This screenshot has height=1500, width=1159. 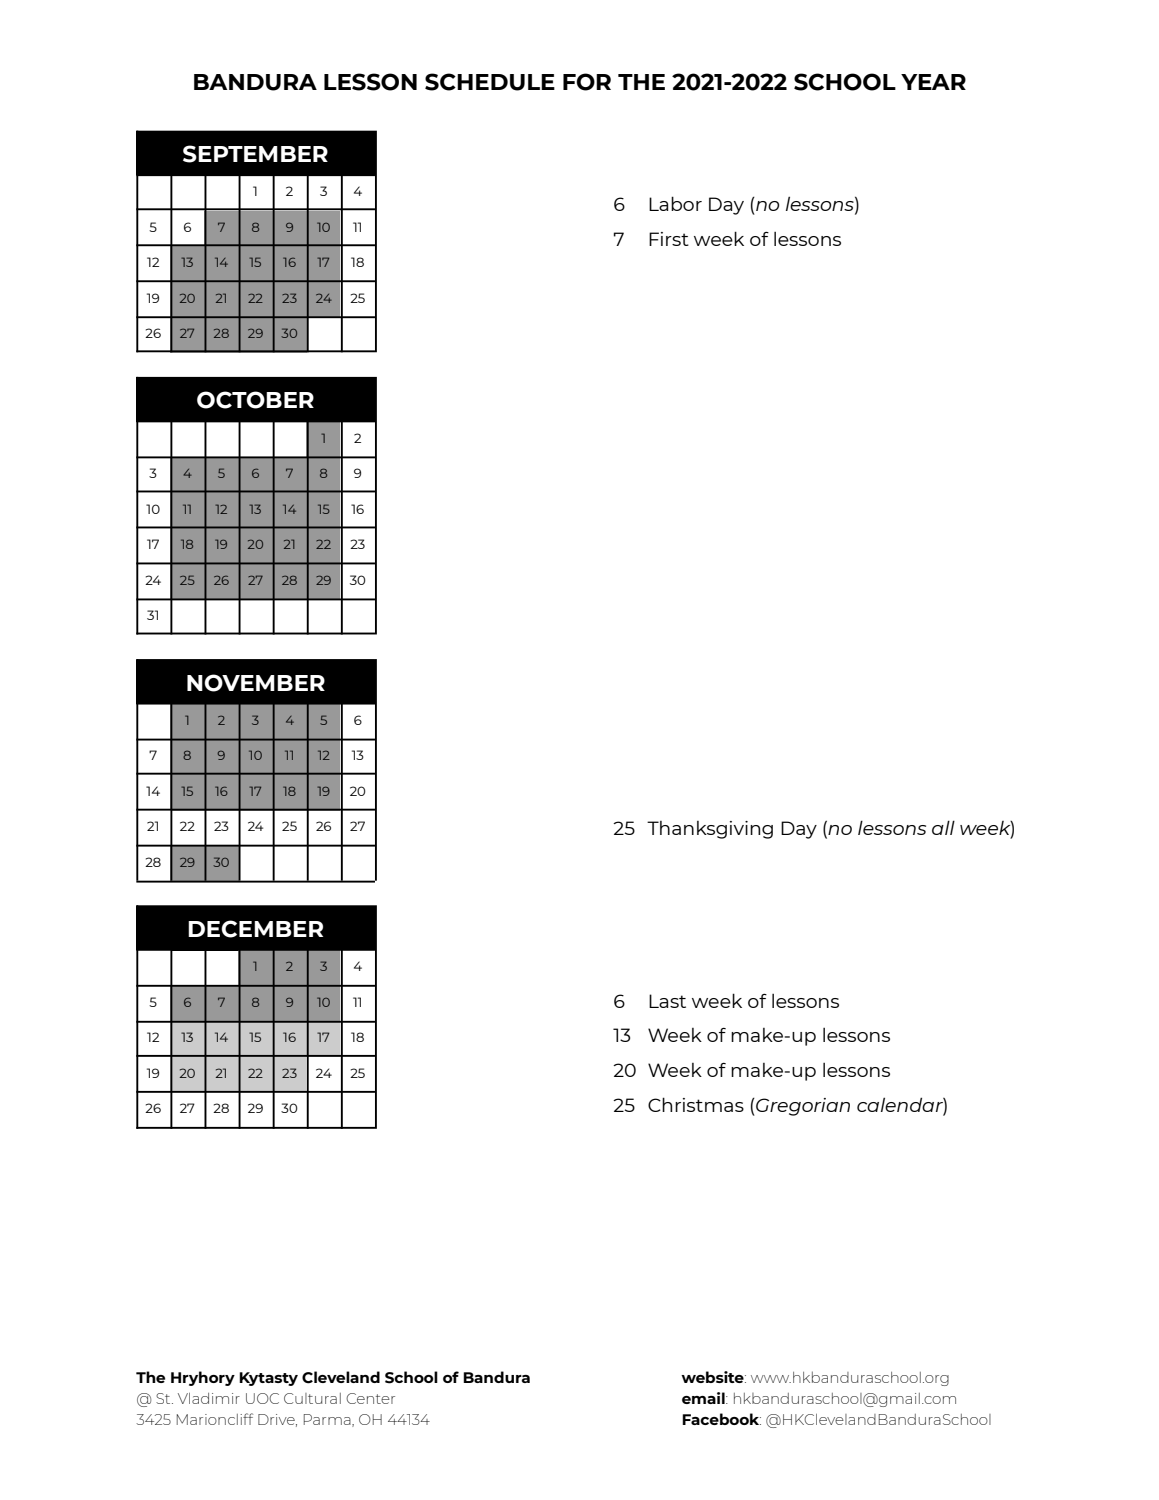 I want to click on FOR, so click(x=587, y=82).
